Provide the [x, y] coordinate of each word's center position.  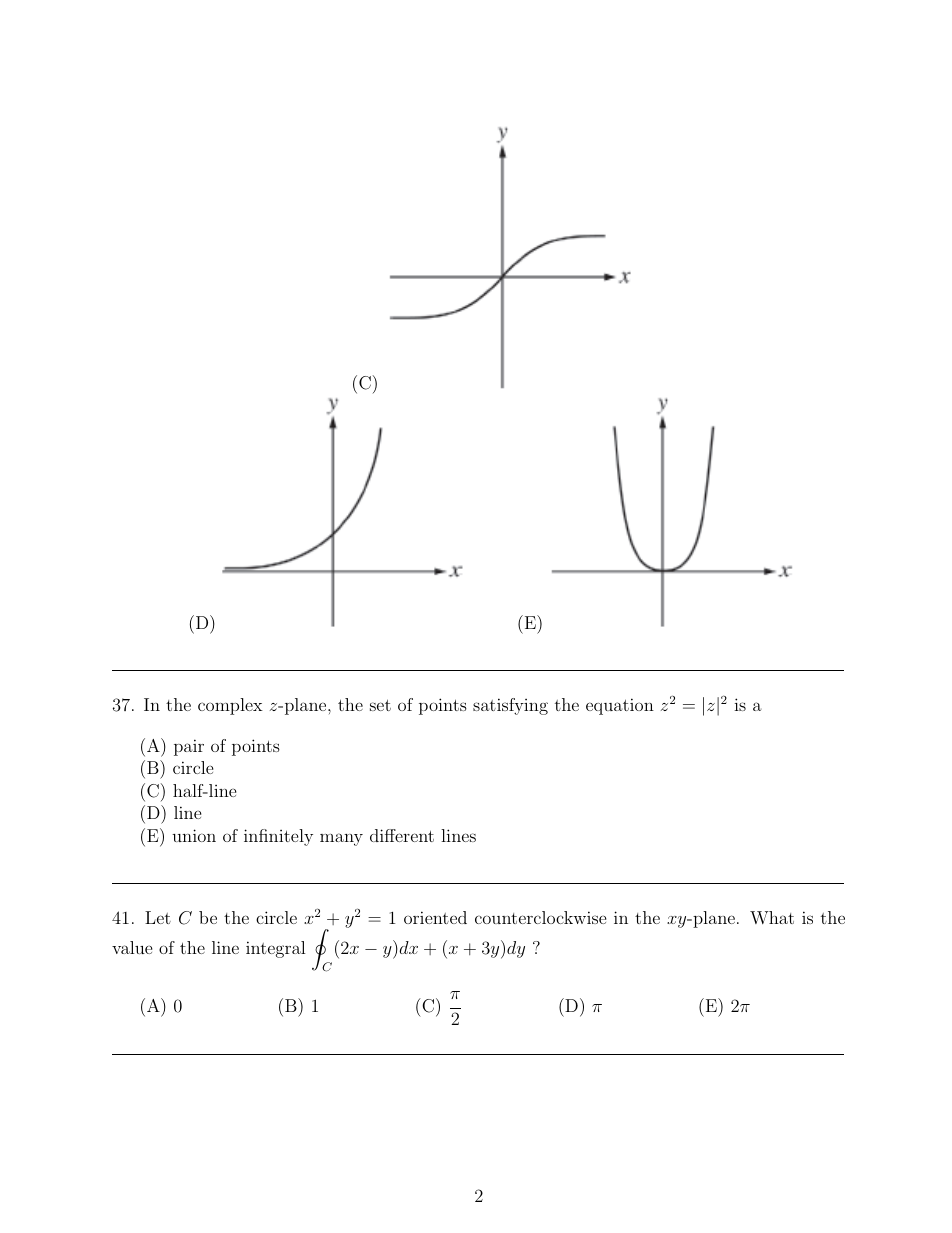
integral [276, 949]
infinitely [278, 837]
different [402, 835]
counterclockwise [541, 917]
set [380, 705]
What [772, 917]
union [194, 835]
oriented [435, 917]
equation [620, 706]
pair [189, 747]
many [341, 839]
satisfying [510, 706]
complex [230, 706]
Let [158, 917]
